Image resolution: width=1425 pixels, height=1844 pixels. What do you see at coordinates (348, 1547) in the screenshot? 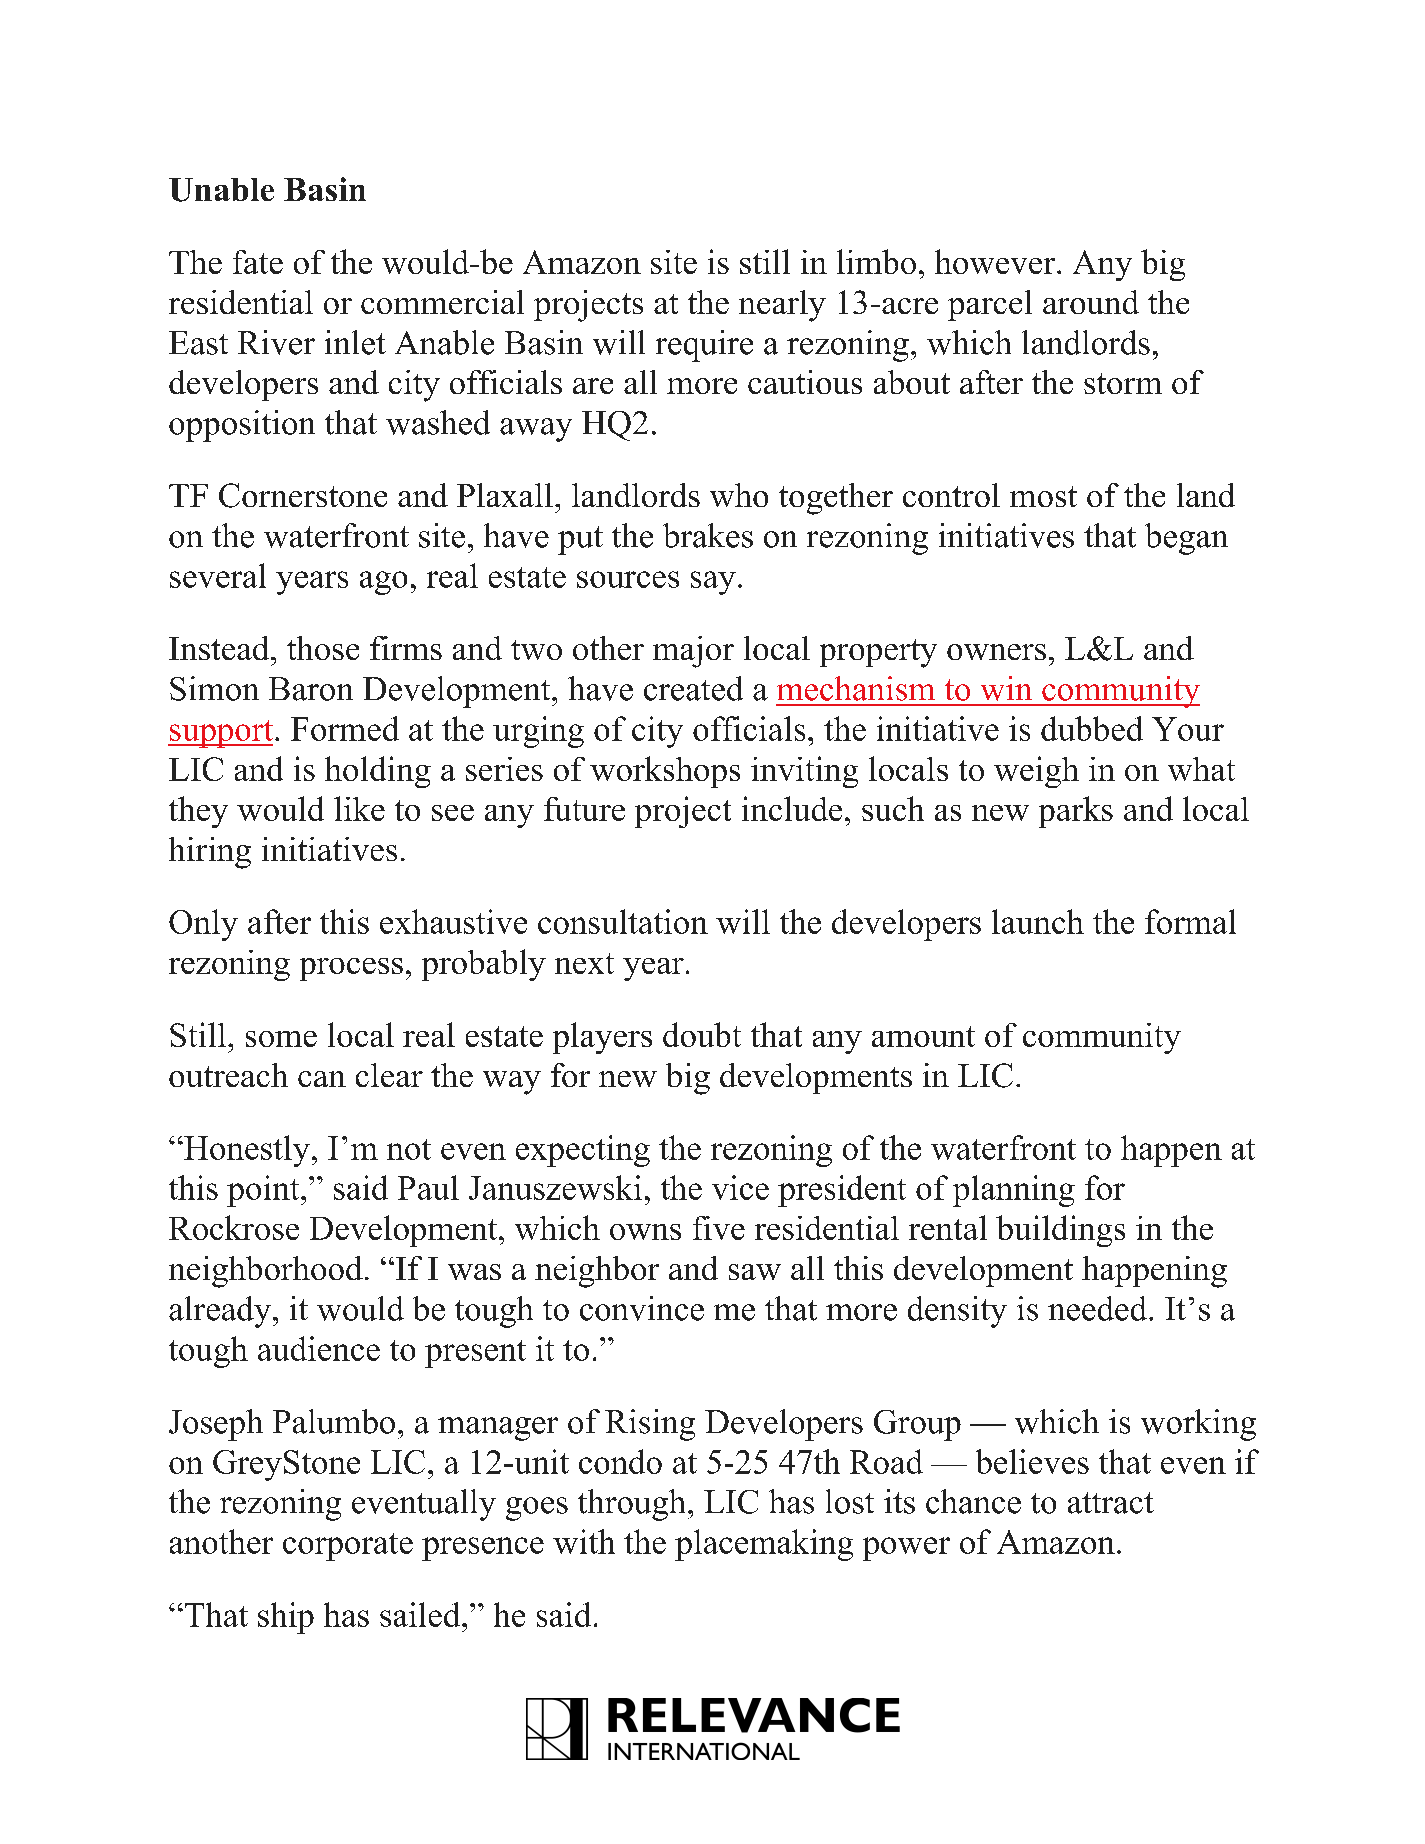
I see `corporate` at bounding box center [348, 1547].
